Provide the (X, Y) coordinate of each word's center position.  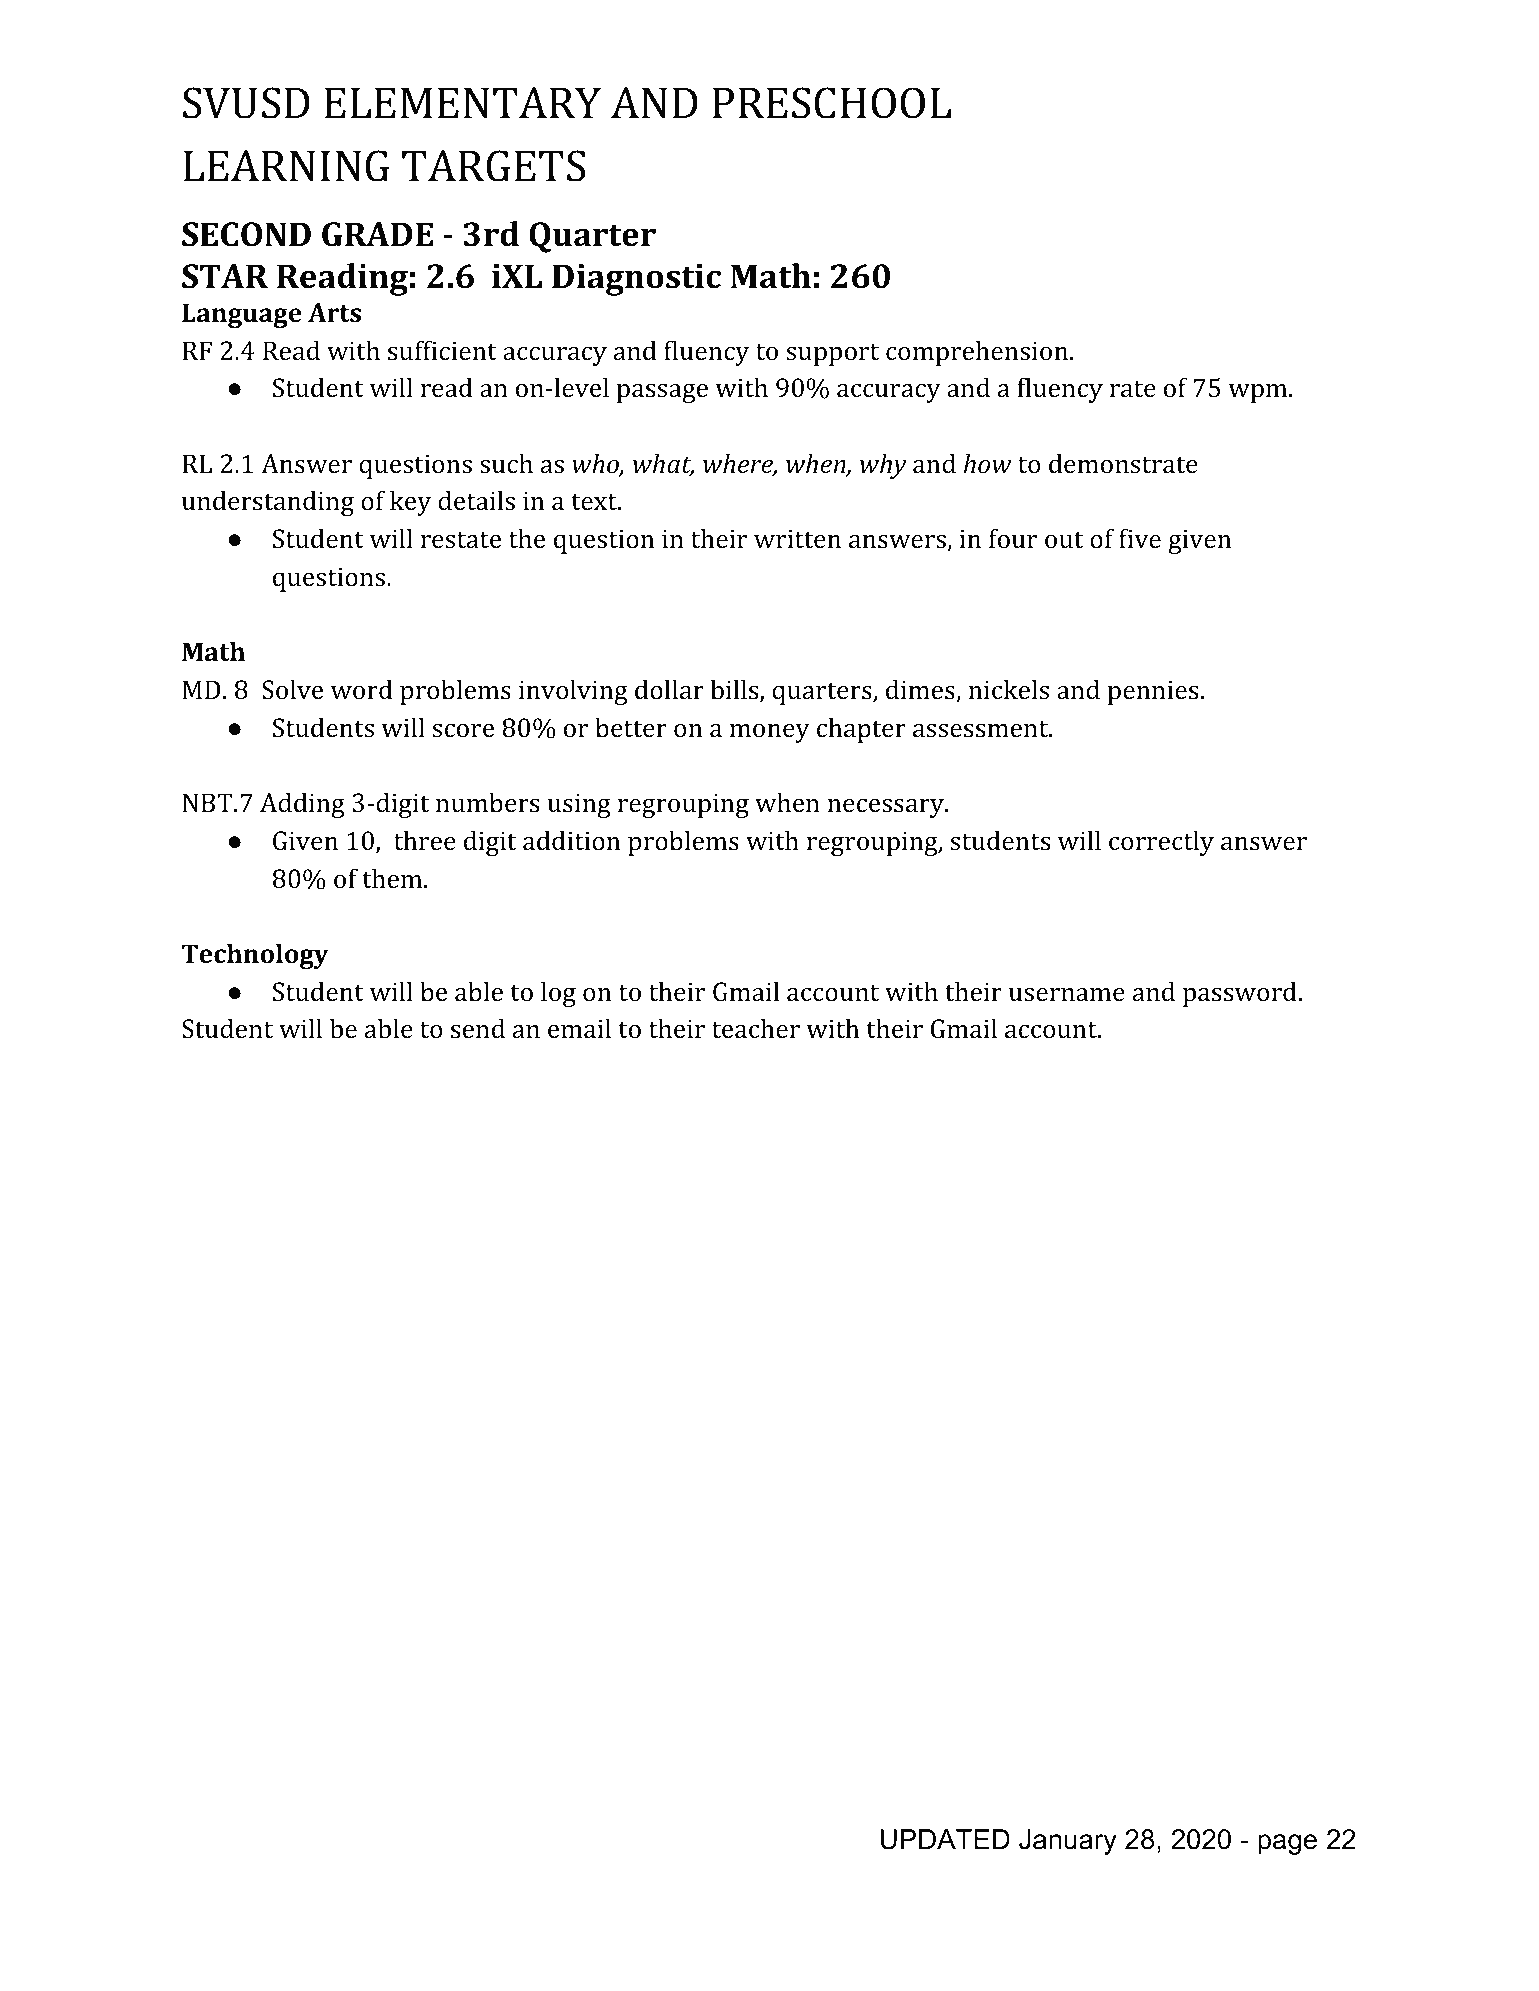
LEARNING (286, 166)
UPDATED (945, 1839)
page (1287, 1844)
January (1068, 1842)
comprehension (978, 353)
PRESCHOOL (831, 103)
